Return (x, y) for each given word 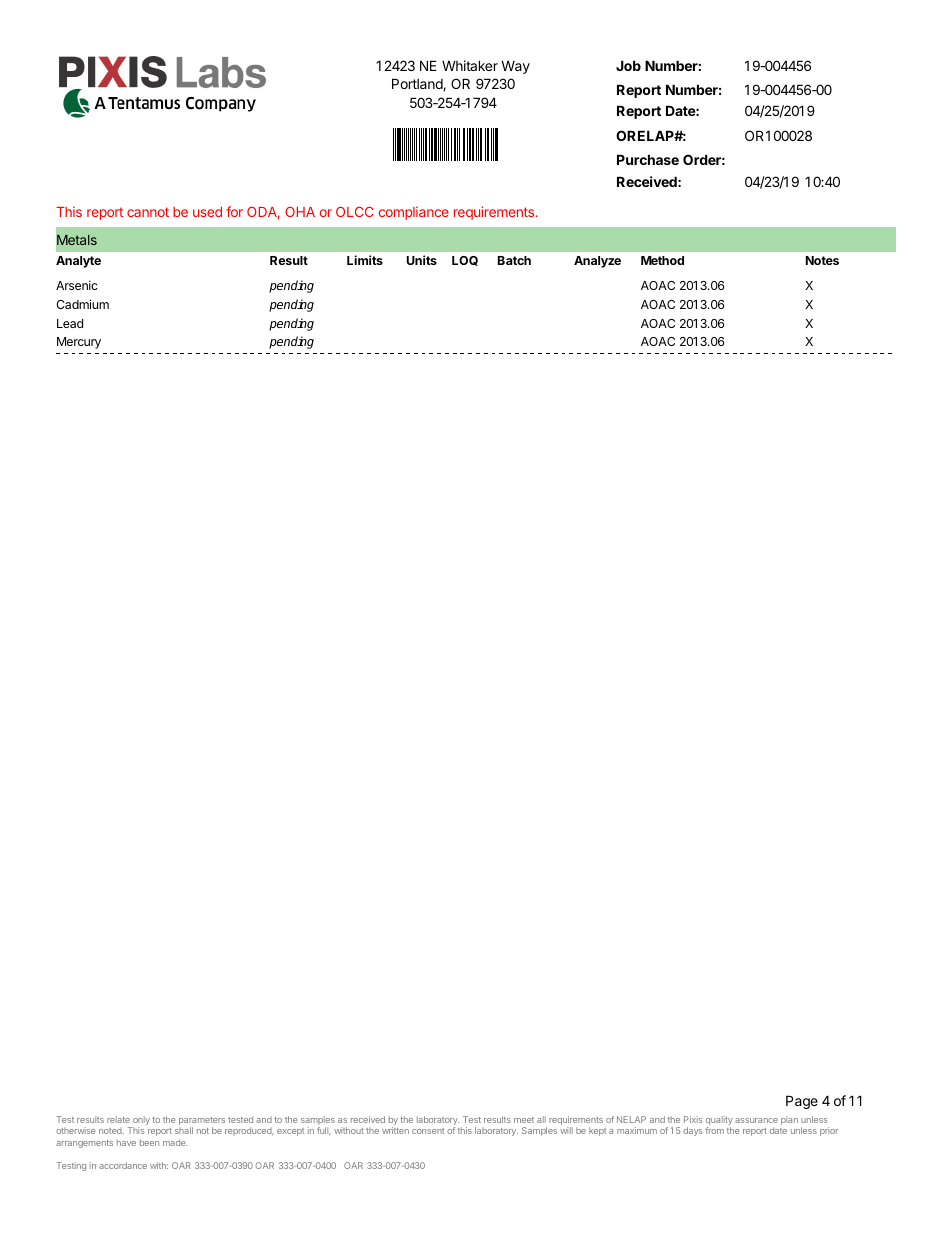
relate (118, 1119)
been (149, 1142)
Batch (514, 260)
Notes (822, 260)
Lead (70, 323)
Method (662, 260)
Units (422, 260)
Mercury (79, 343)
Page (802, 1102)
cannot (148, 212)
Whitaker (470, 65)
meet (524, 1120)
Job (628, 65)
